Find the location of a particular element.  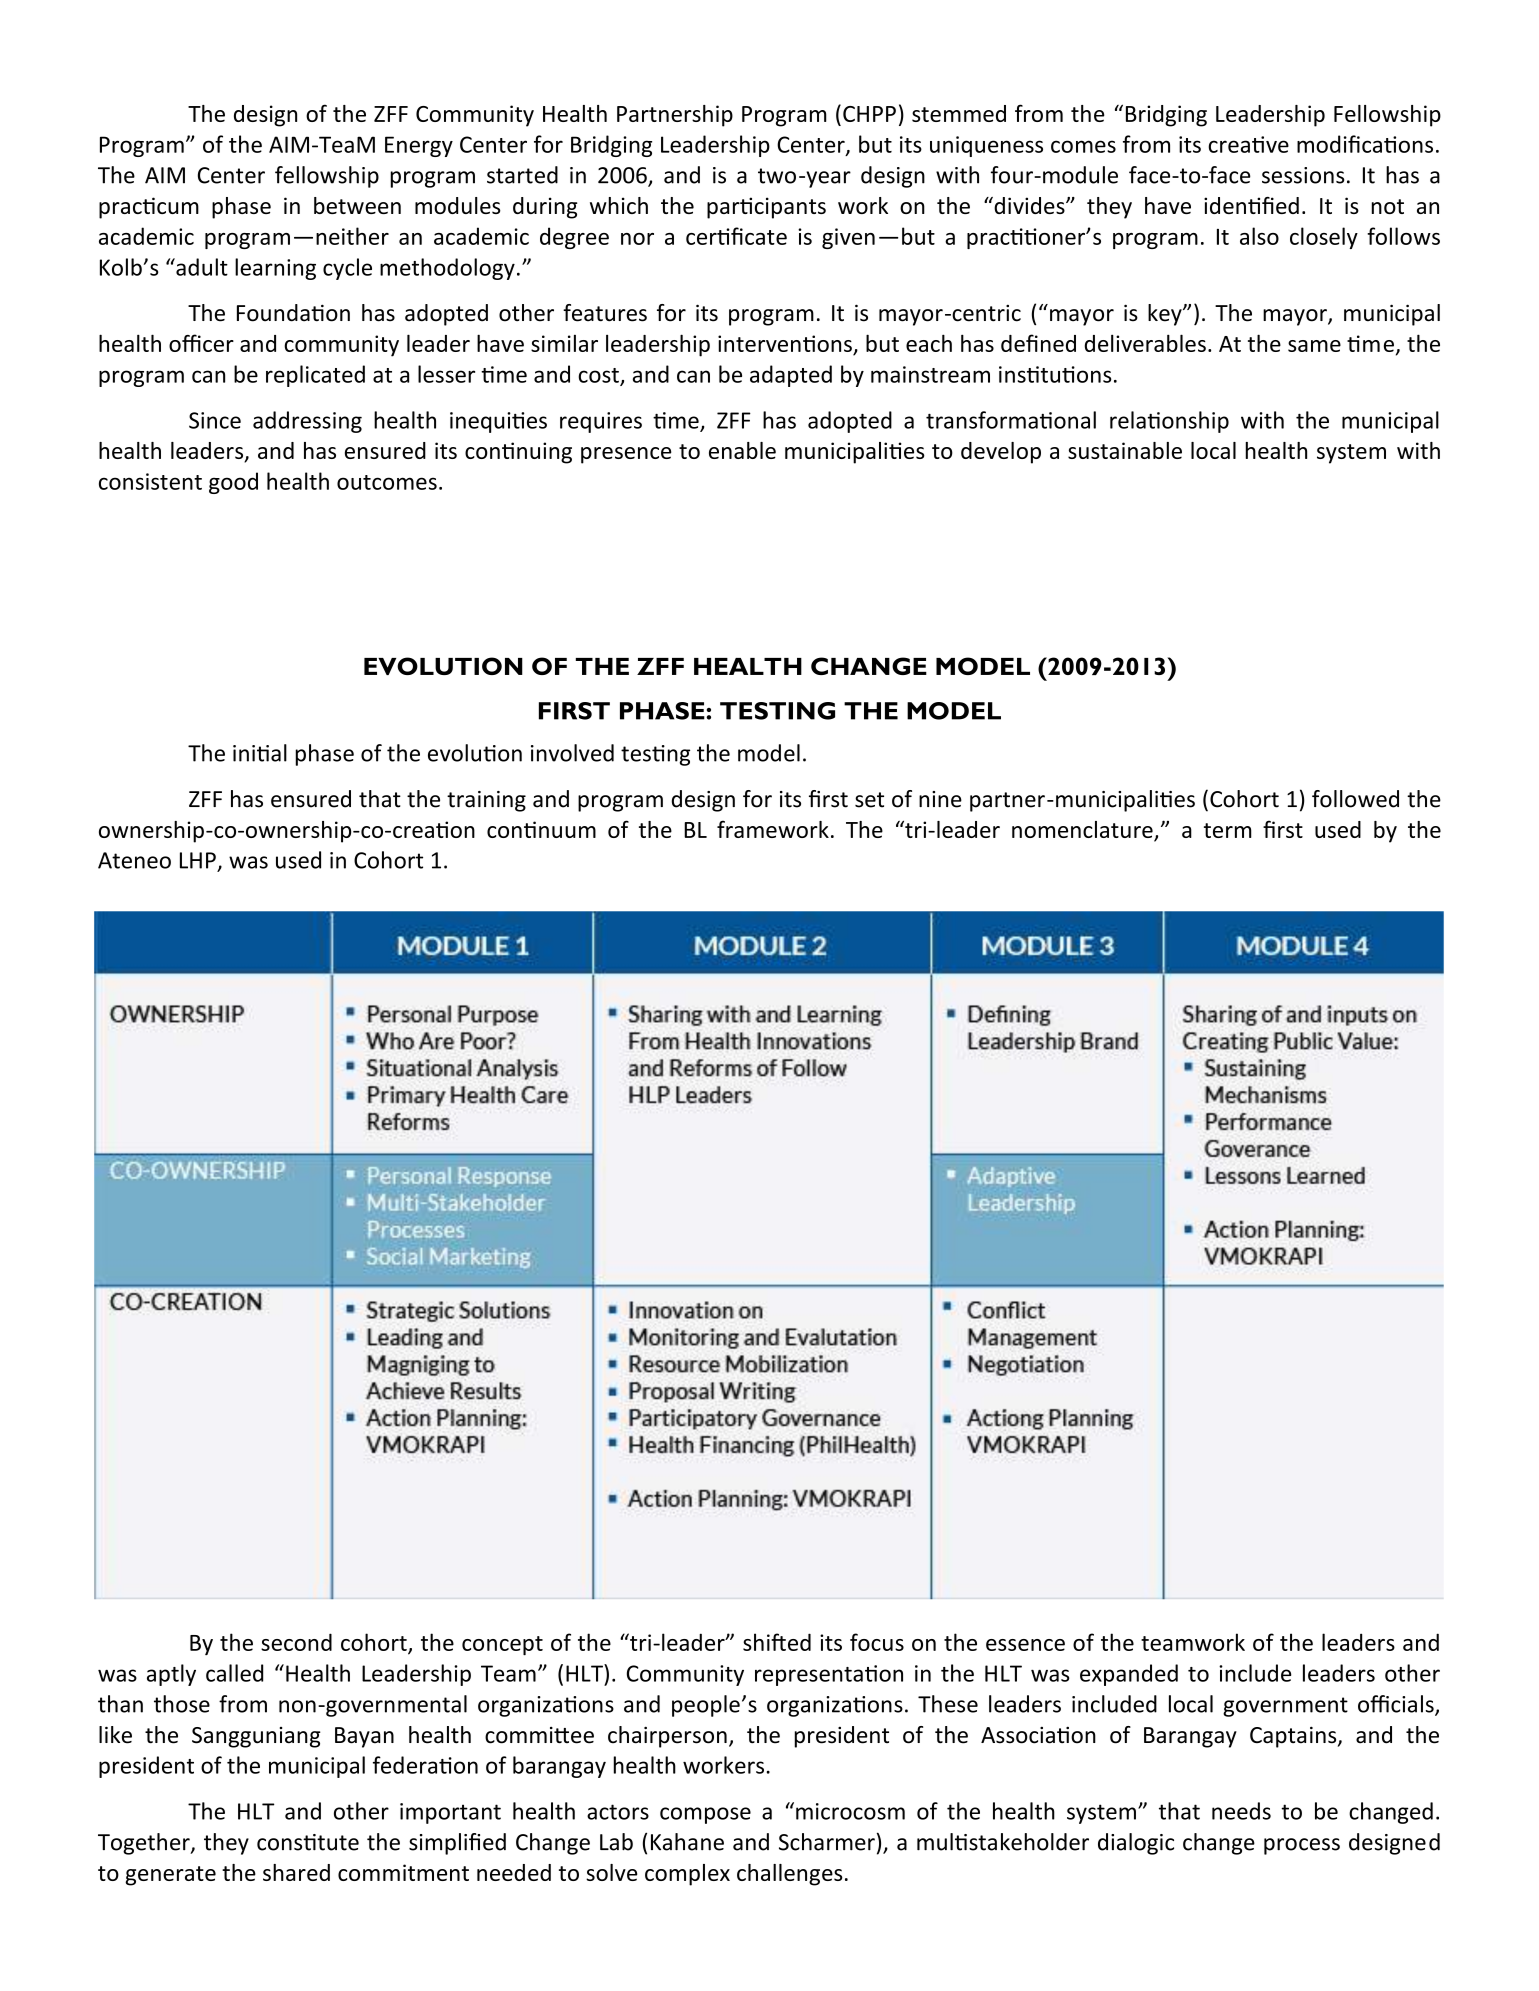

constitute is located at coordinates (308, 1842).
